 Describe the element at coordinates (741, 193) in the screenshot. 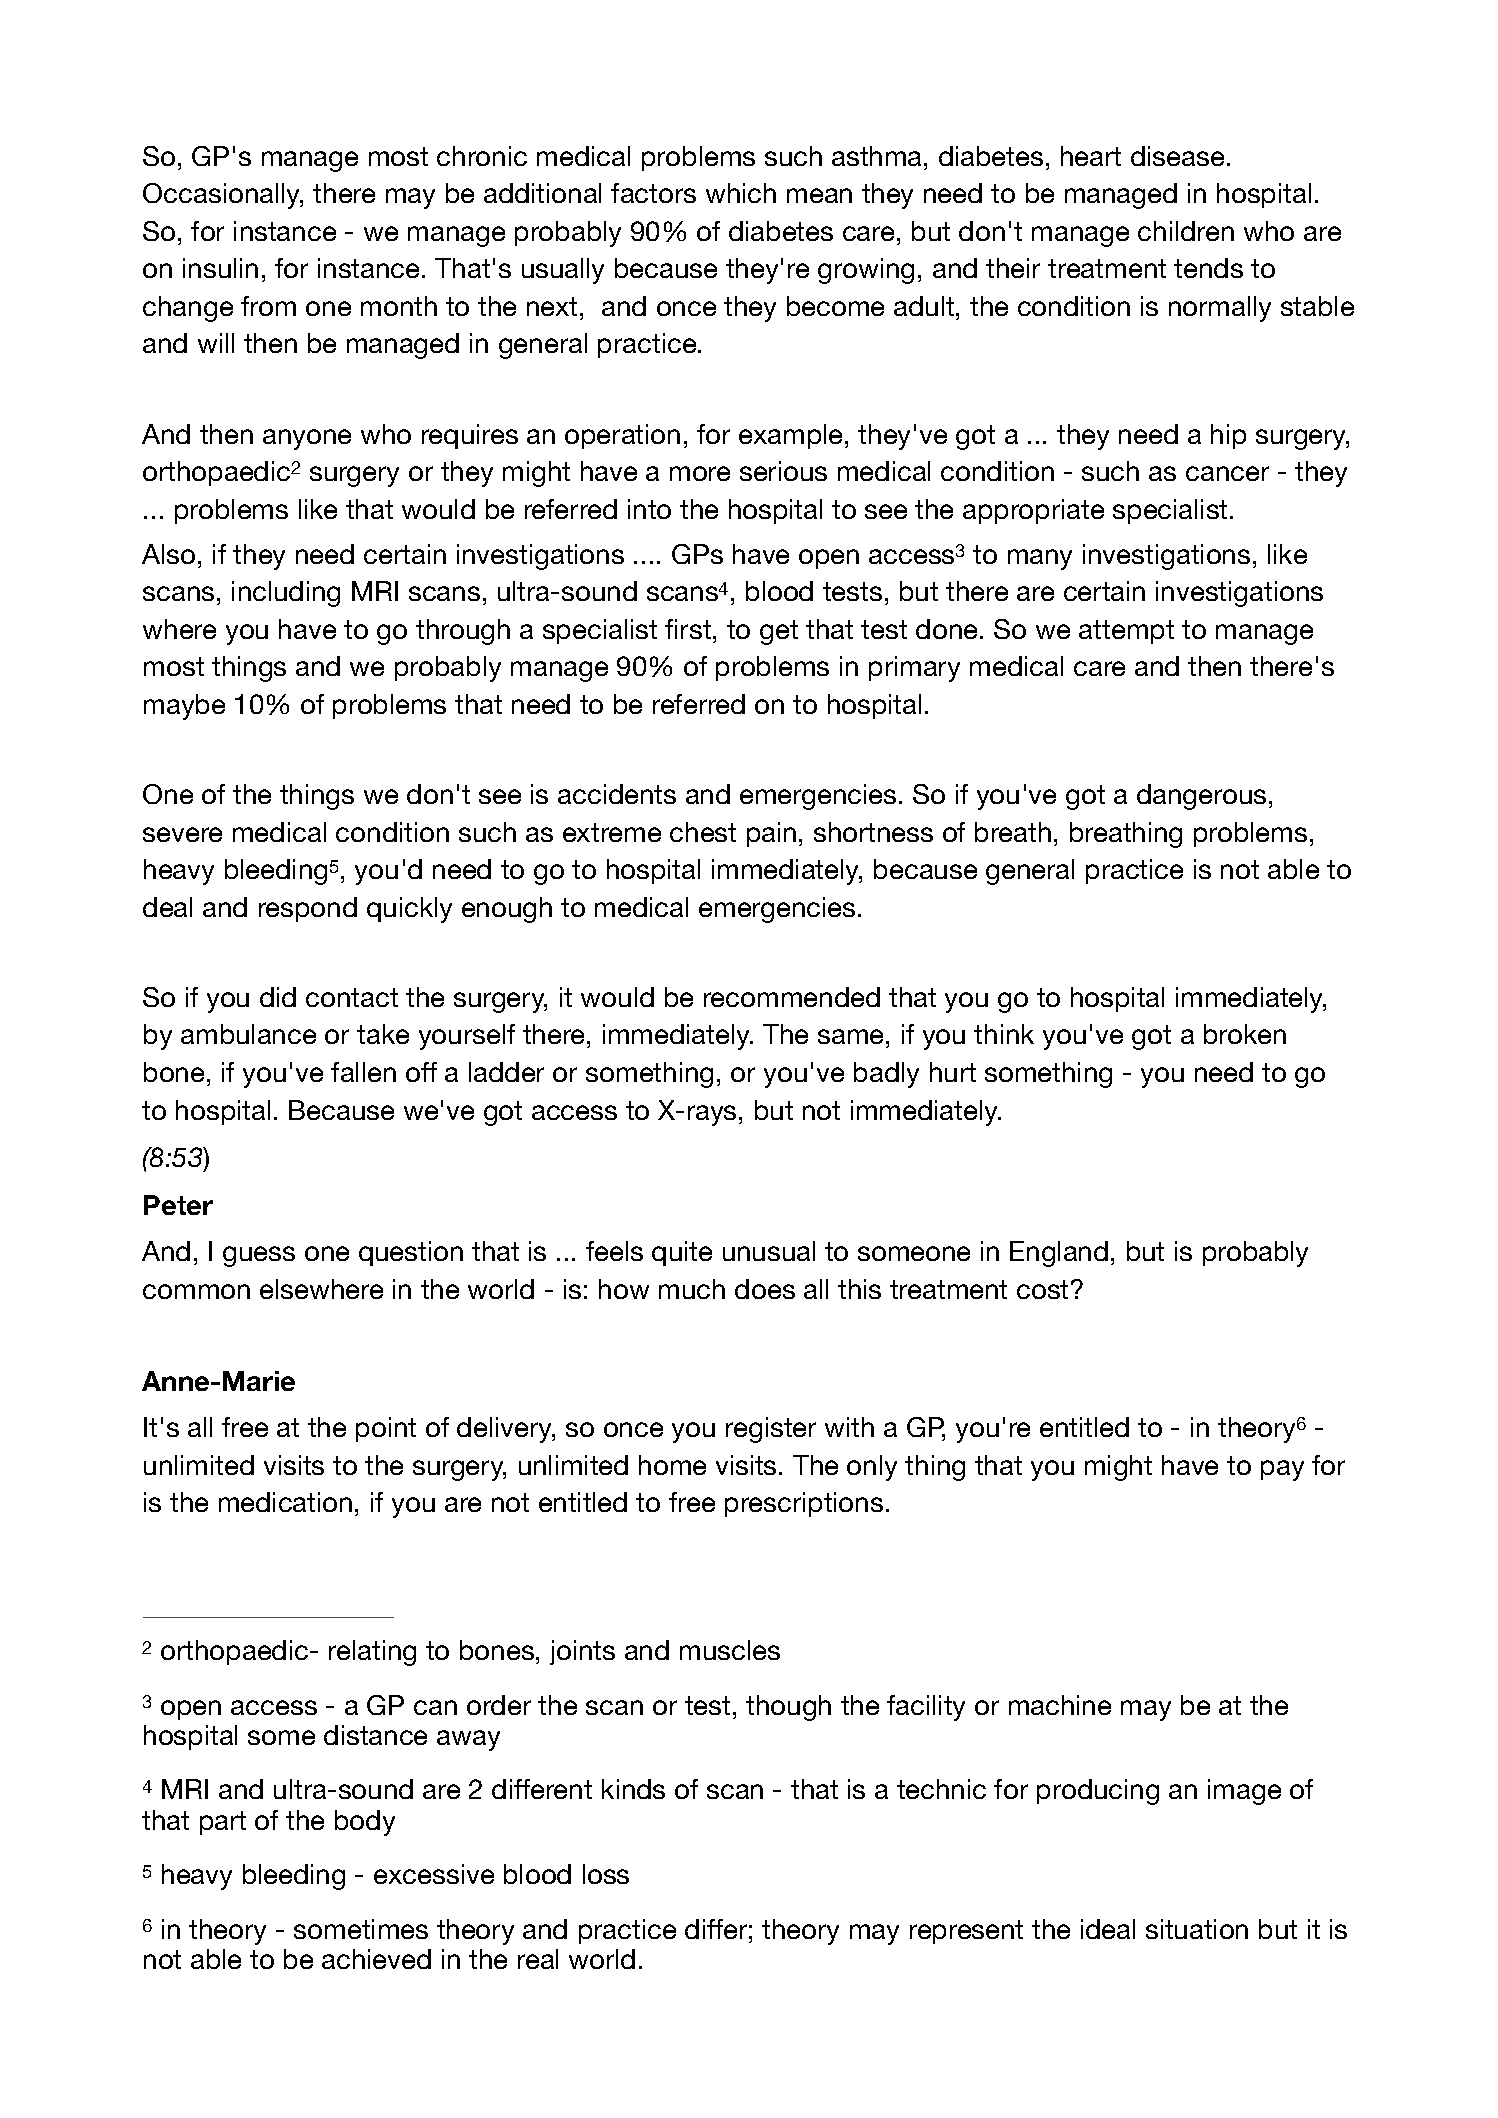

I see `which` at that location.
